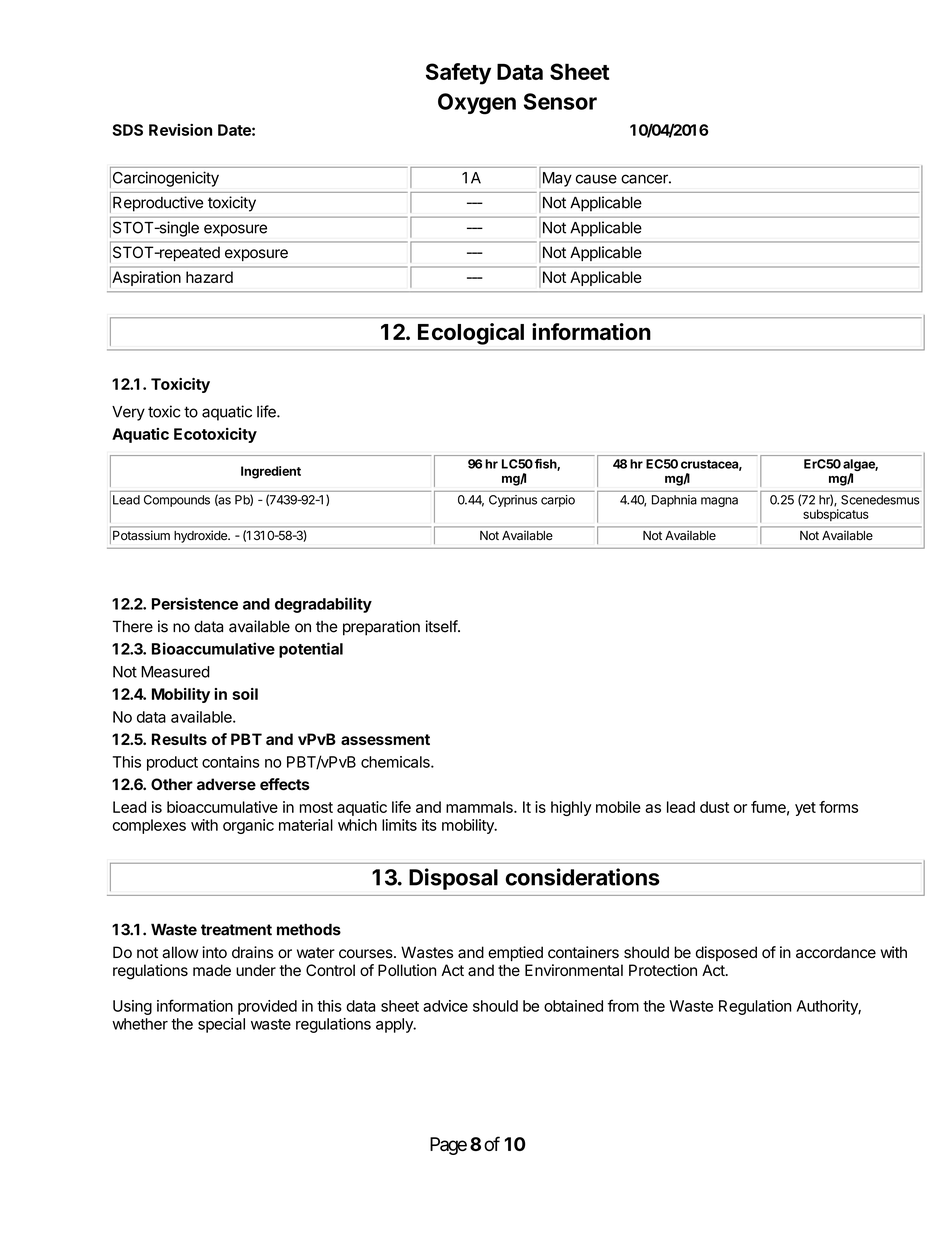 The image size is (952, 1233). What do you see at coordinates (445, 1006) in the screenshot?
I see `advice` at bounding box center [445, 1006].
